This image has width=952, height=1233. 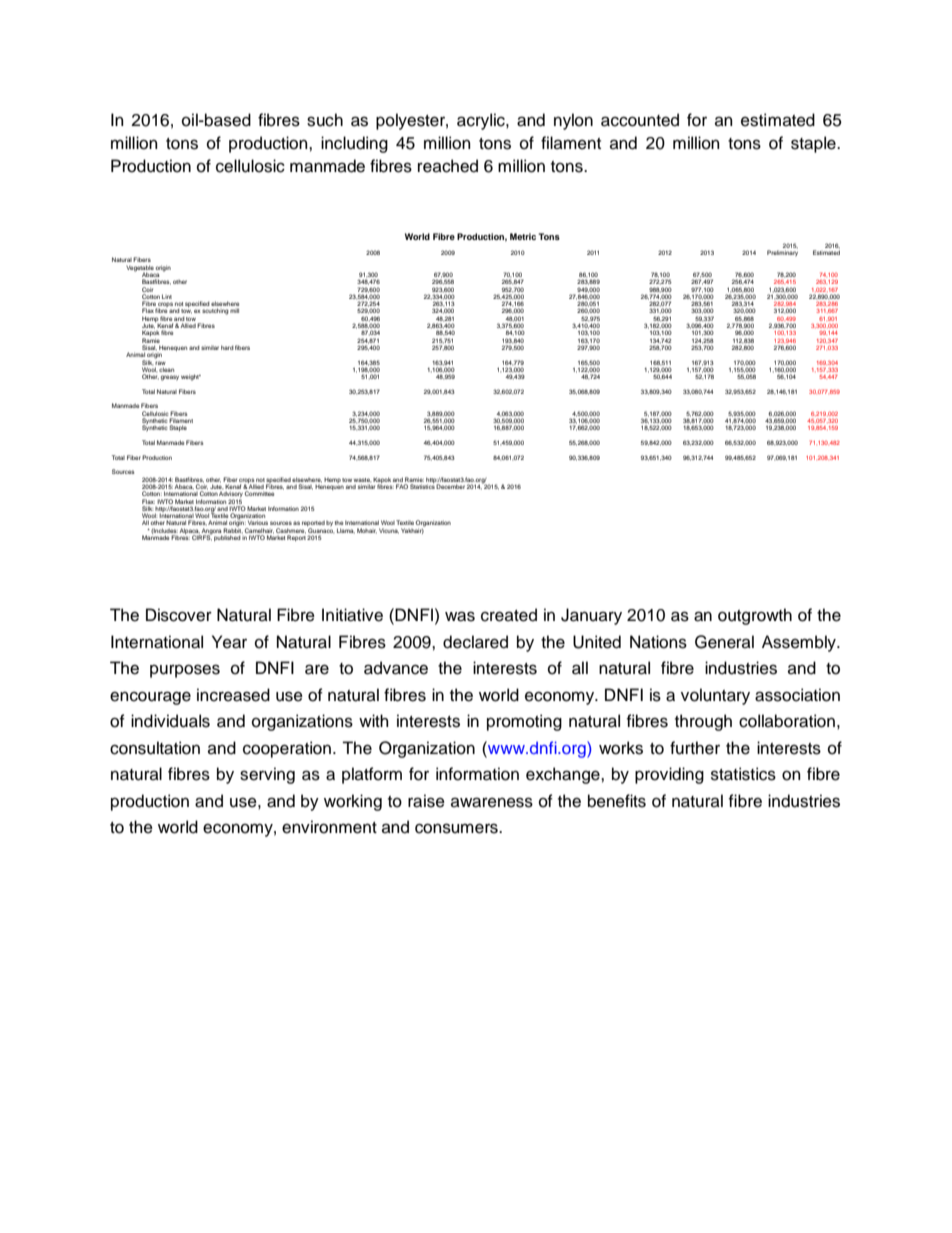 I want to click on acrylic, so click(x=482, y=121).
